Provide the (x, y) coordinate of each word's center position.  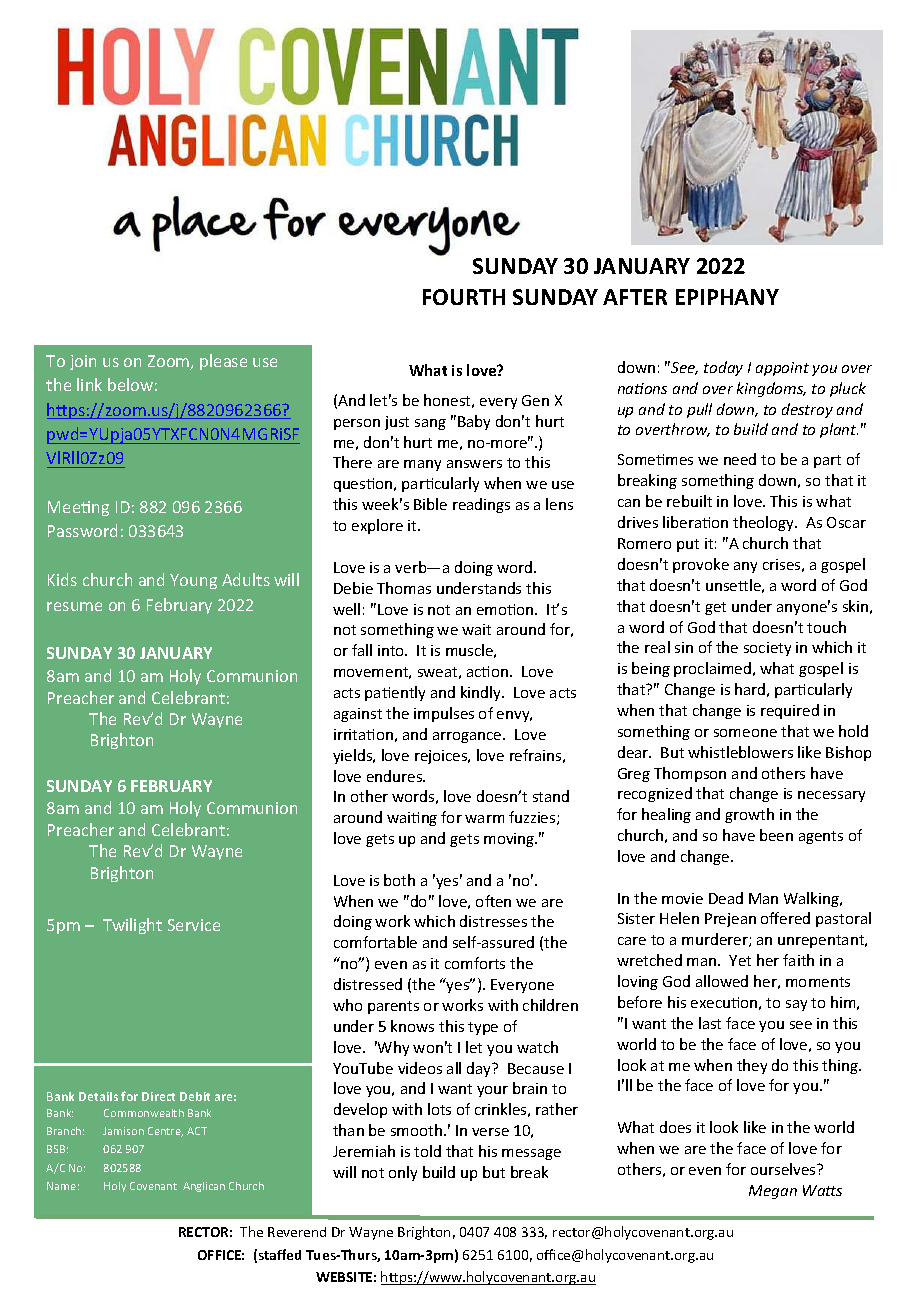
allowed (722, 981)
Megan (773, 1192)
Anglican (204, 1187)
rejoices (442, 757)
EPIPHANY (727, 297)
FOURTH (464, 297)
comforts (475, 963)
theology (765, 523)
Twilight (132, 926)
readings (481, 505)
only (403, 1173)
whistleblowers (740, 752)
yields (354, 756)
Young (193, 581)
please (223, 362)
